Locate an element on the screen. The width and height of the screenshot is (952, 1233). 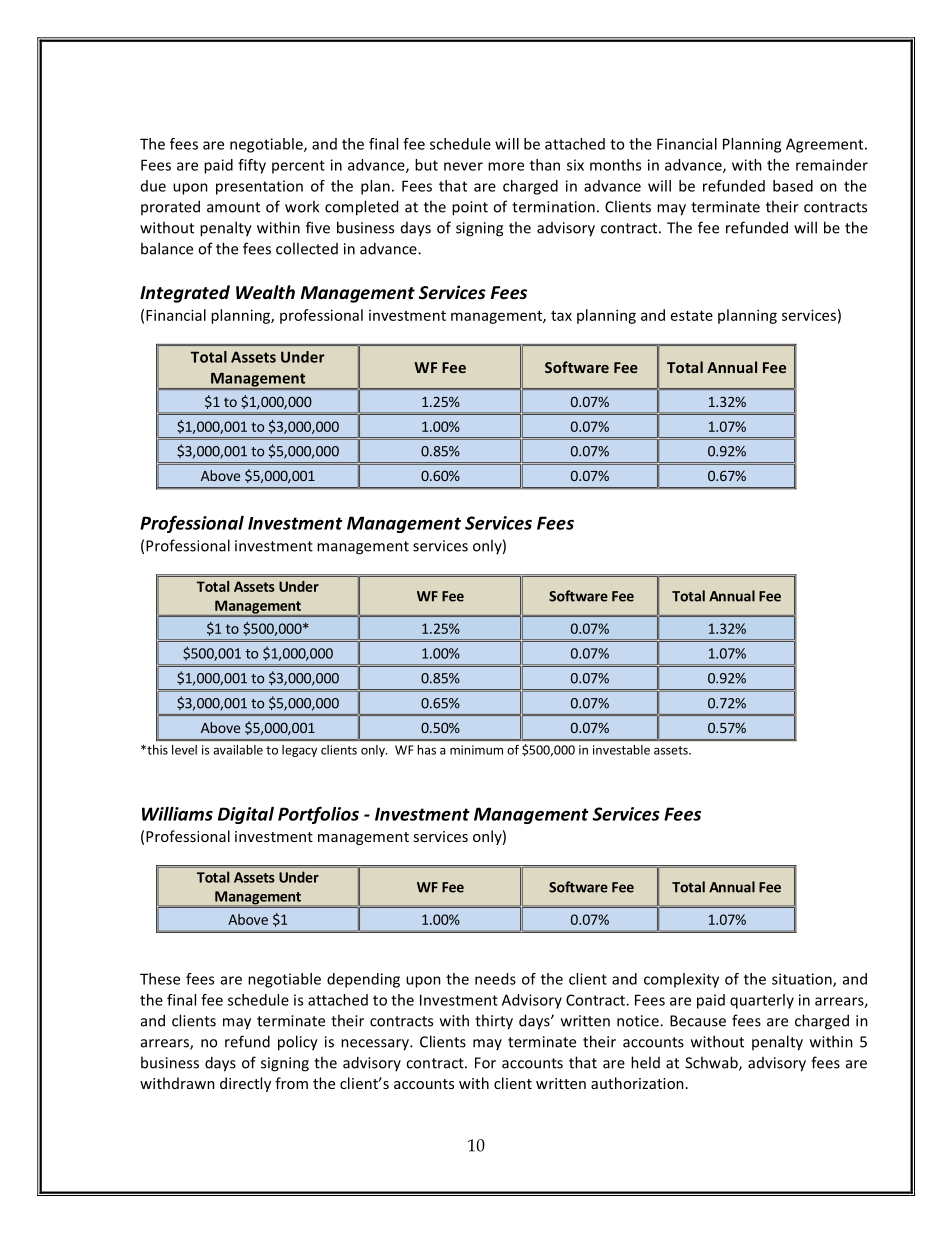
available is located at coordinates (238, 750).
